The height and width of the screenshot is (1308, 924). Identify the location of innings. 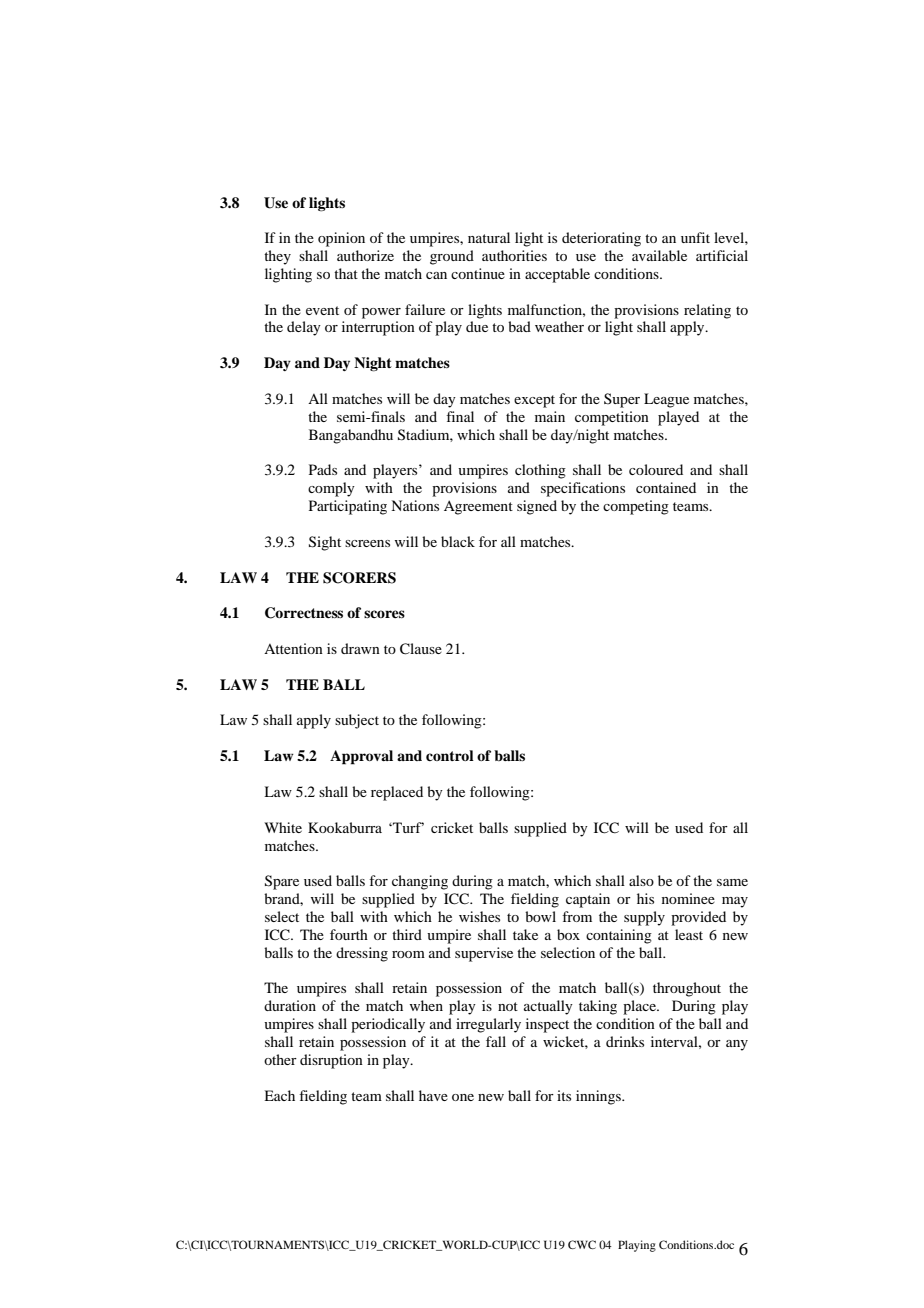
(599, 1097).
